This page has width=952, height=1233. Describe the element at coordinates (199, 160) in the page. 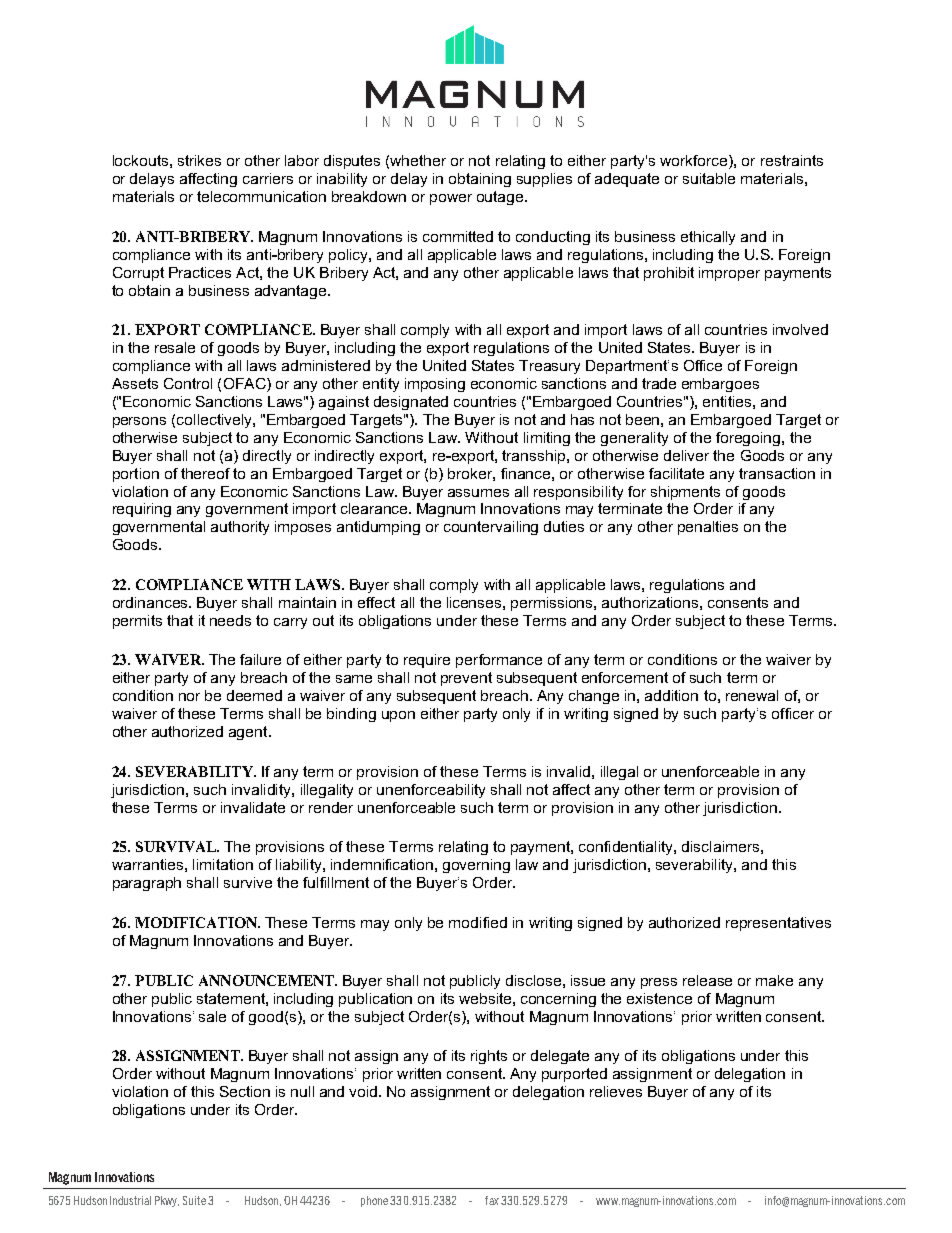

I see `strikes` at that location.
